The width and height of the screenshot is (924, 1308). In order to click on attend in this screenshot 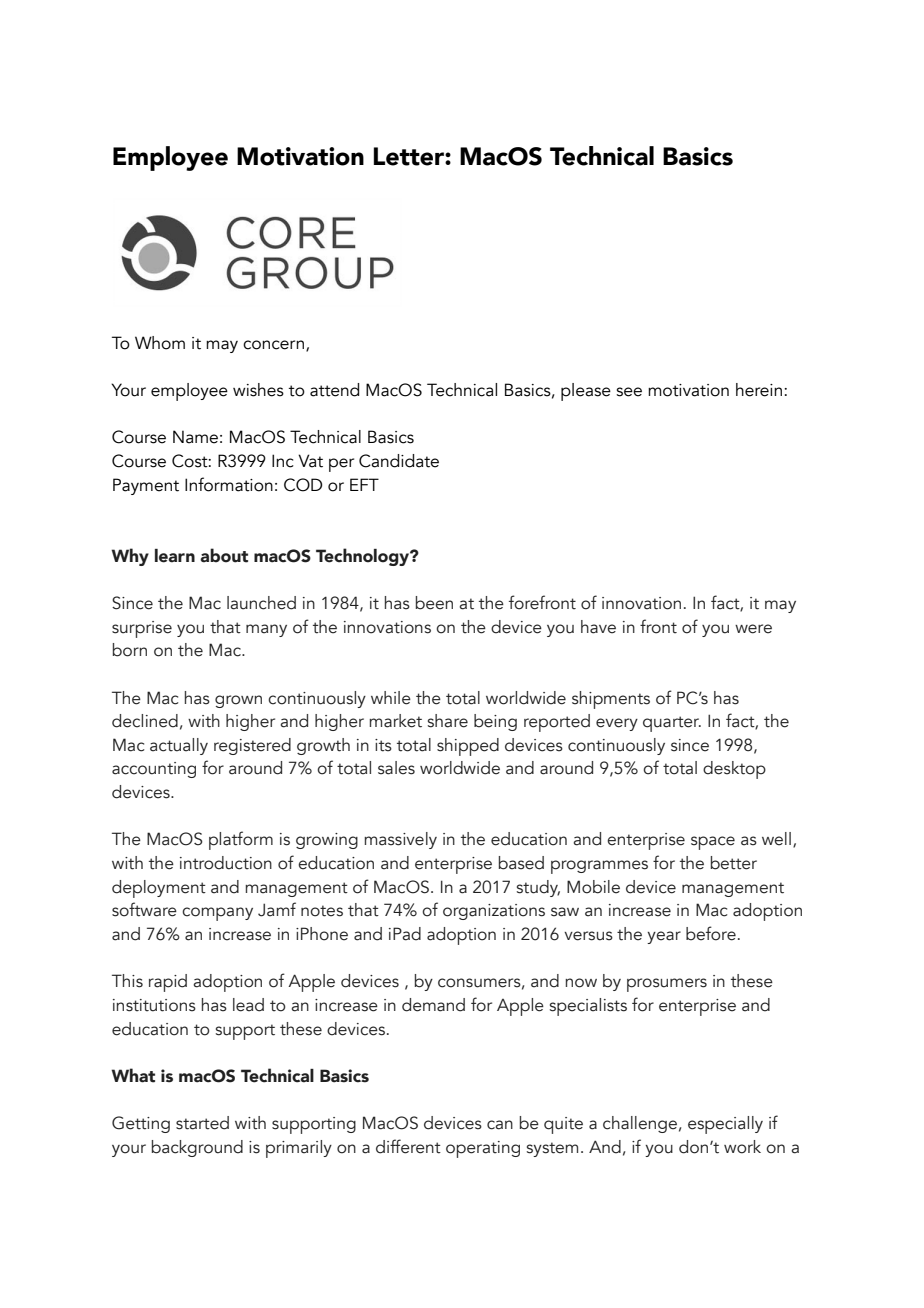, I will do `click(334, 390)`.
